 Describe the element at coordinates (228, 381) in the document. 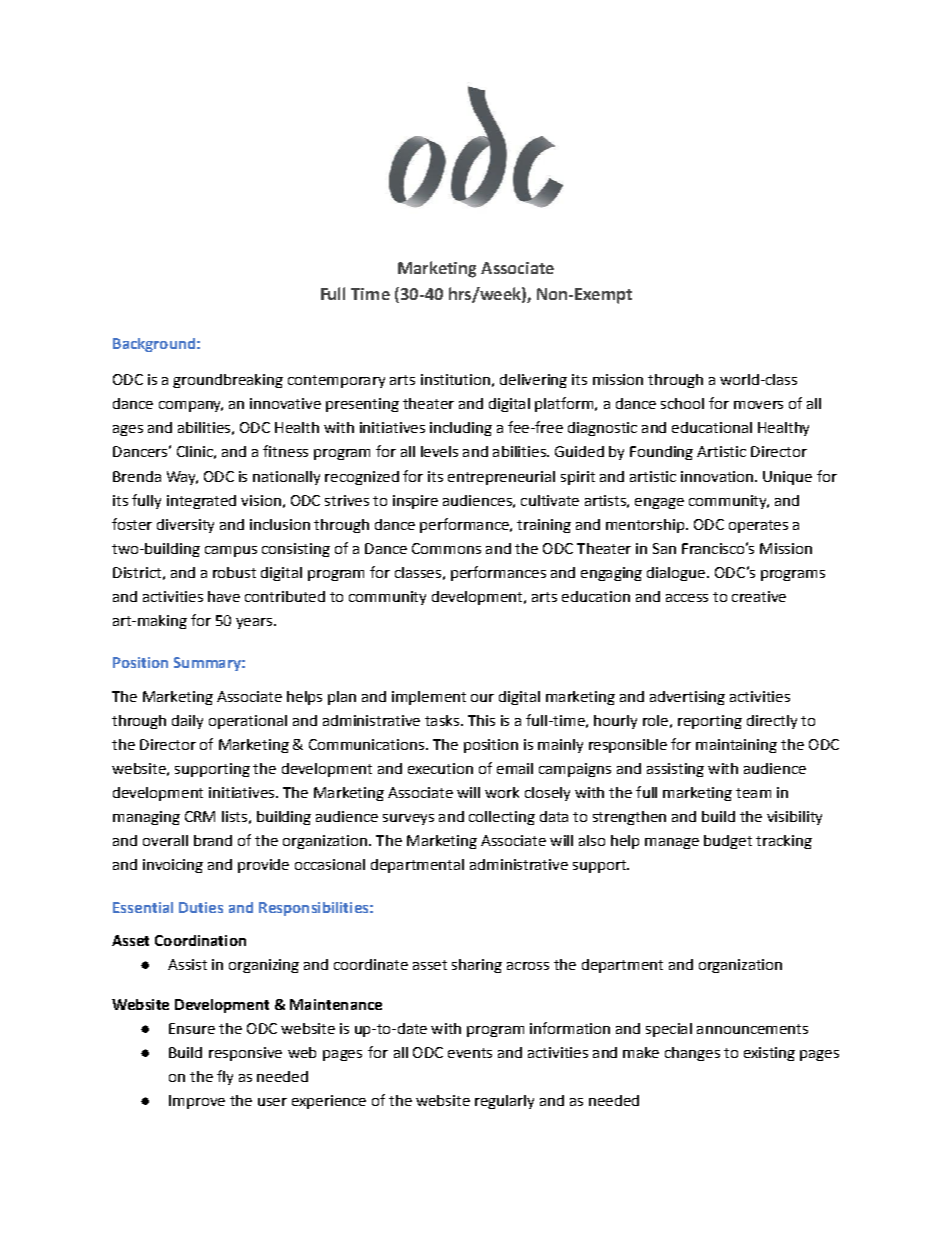

I see `groundbreaking` at that location.
